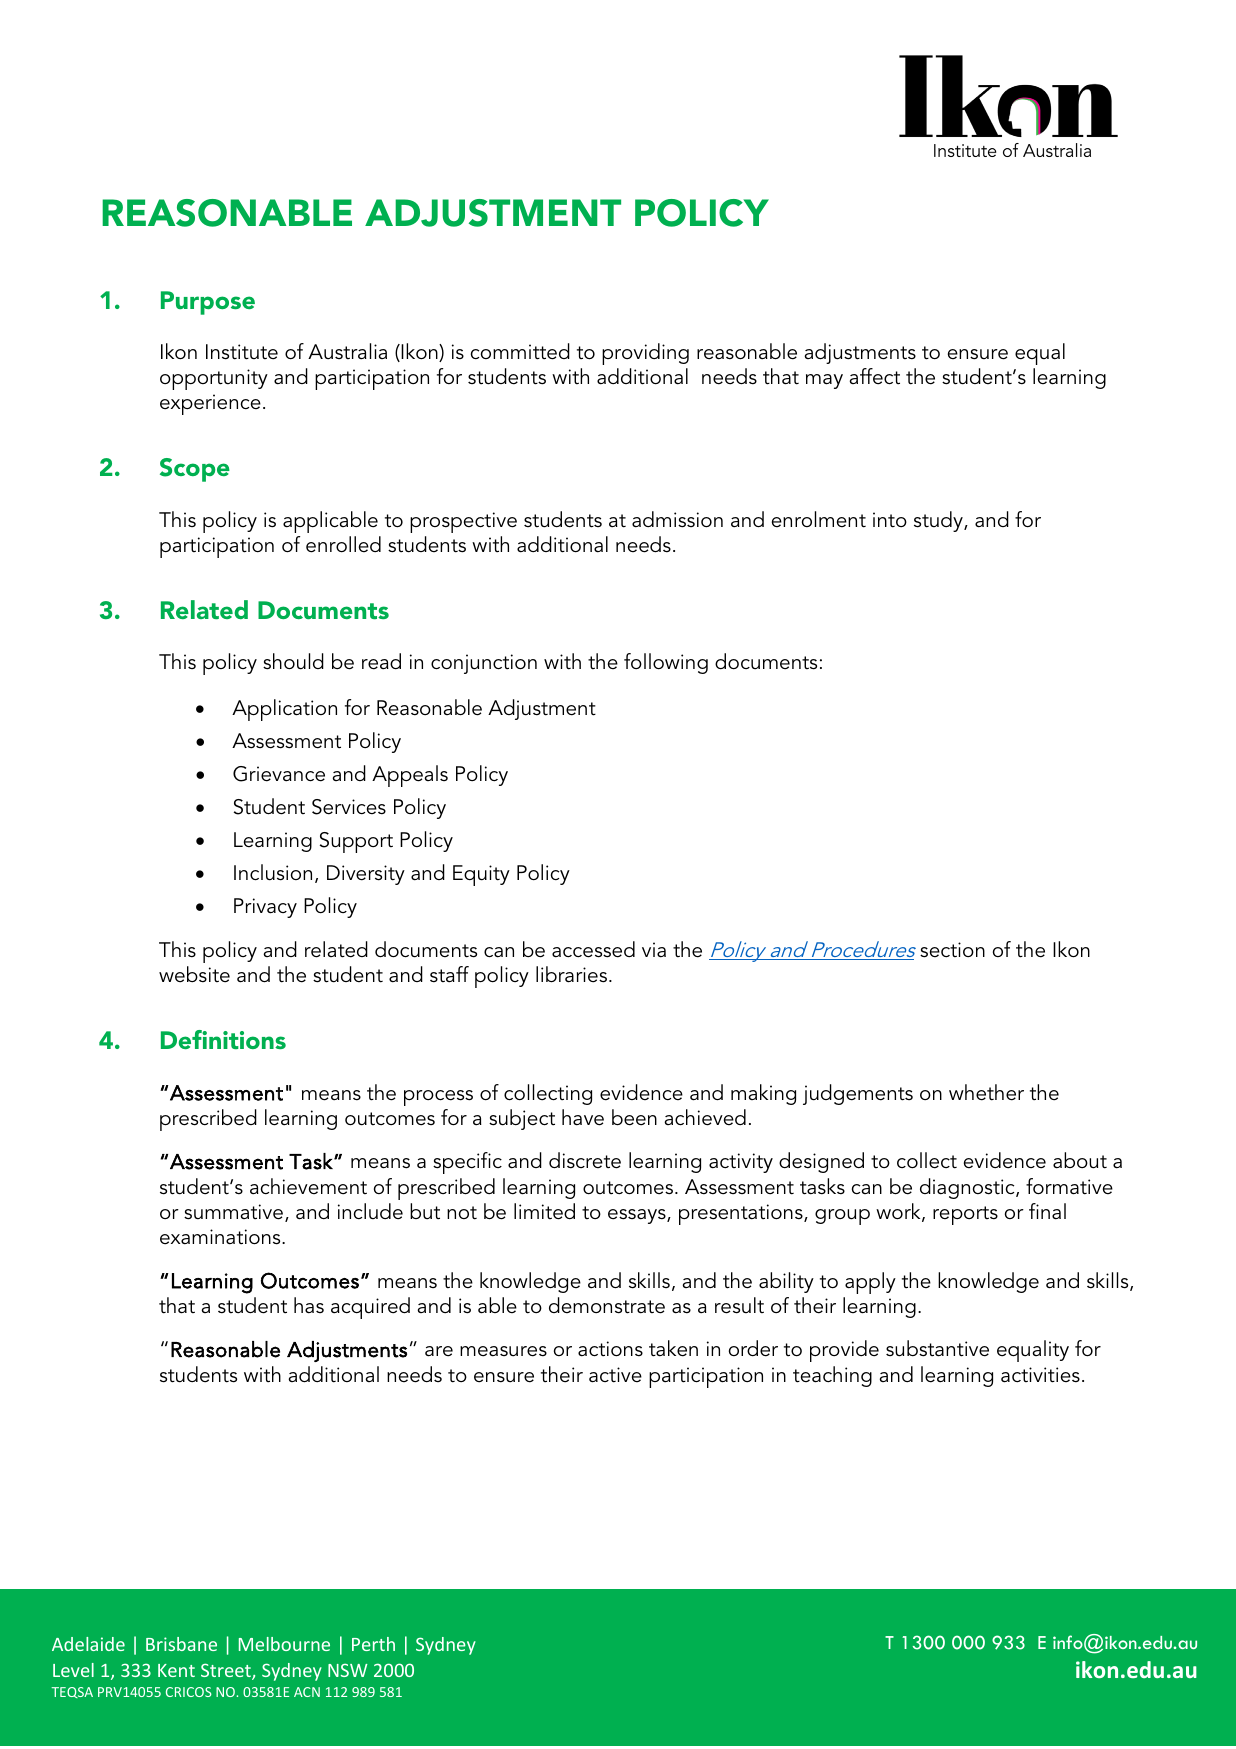 The width and height of the screenshot is (1236, 1749). I want to click on affect, so click(874, 376).
